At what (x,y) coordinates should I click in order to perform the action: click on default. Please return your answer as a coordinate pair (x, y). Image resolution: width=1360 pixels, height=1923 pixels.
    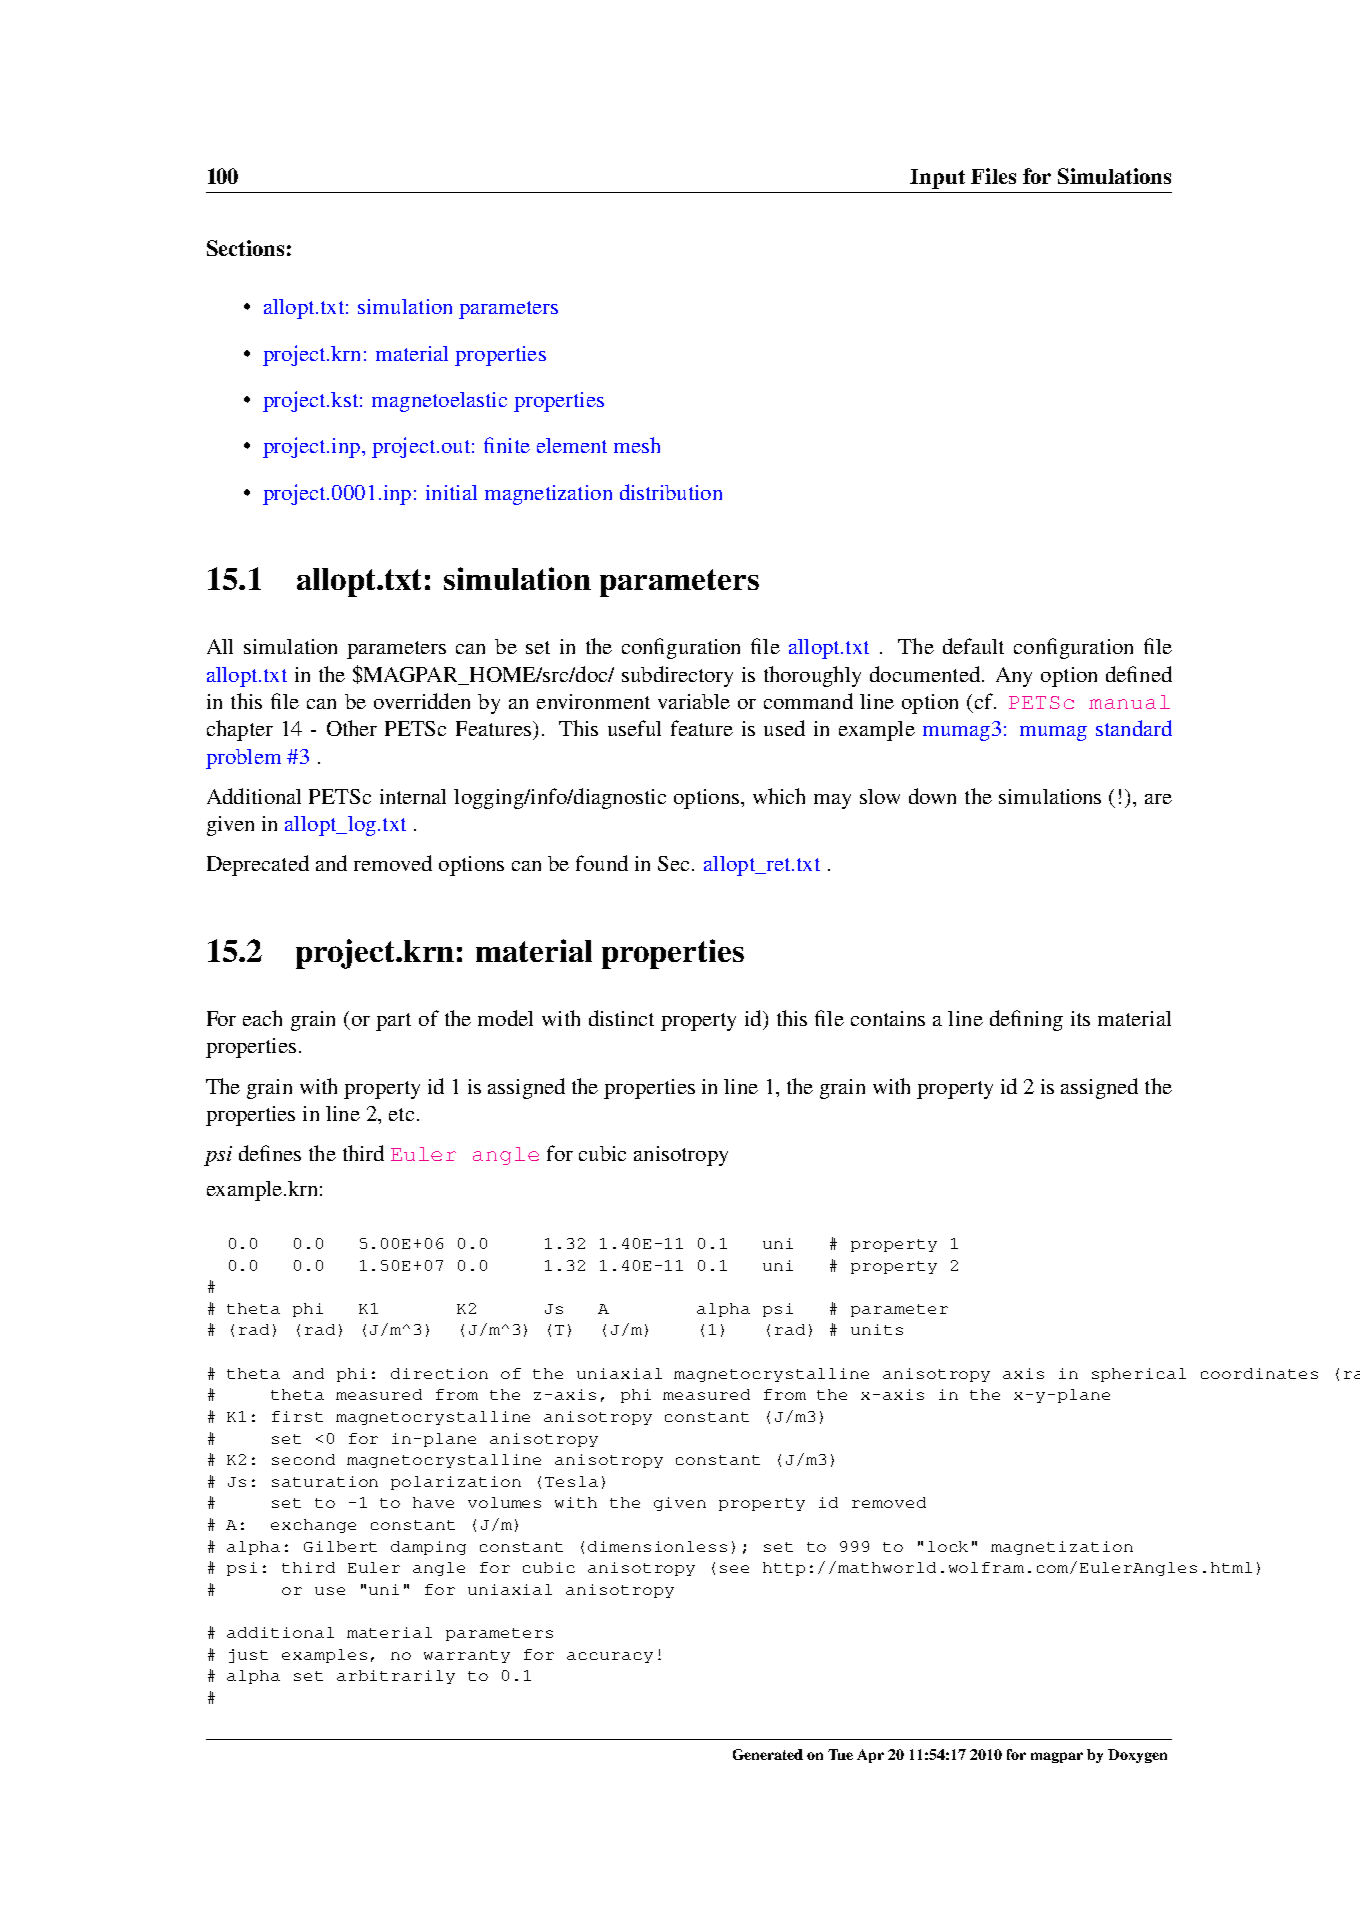
    Looking at the image, I should click on (973, 646).
